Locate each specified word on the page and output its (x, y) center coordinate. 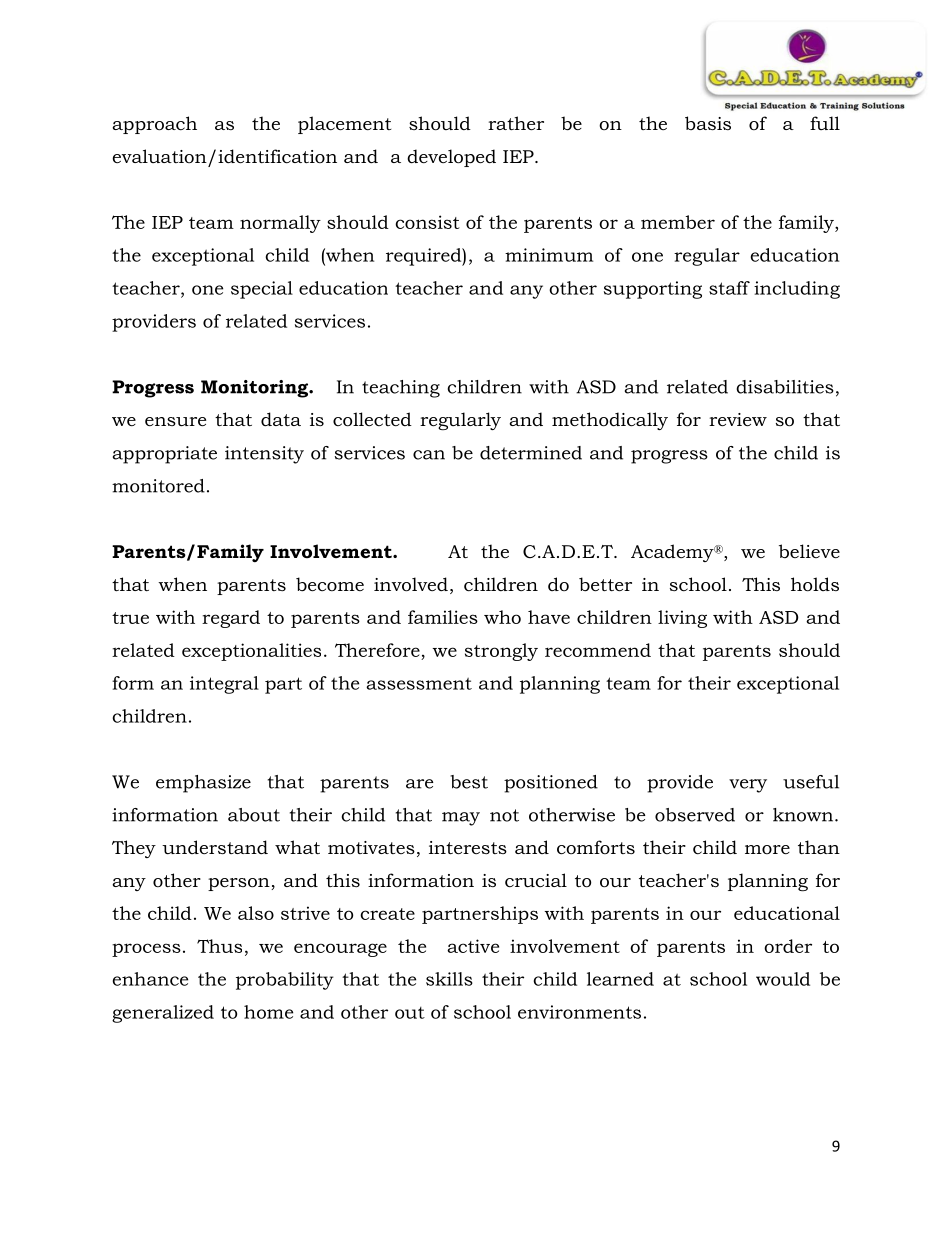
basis (708, 123)
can (429, 455)
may (461, 819)
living (682, 619)
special (262, 290)
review (738, 419)
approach (154, 125)
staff (729, 288)
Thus (219, 946)
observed (695, 815)
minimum (549, 255)
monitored (158, 486)
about (254, 815)
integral (224, 685)
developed (451, 158)
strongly (501, 652)
